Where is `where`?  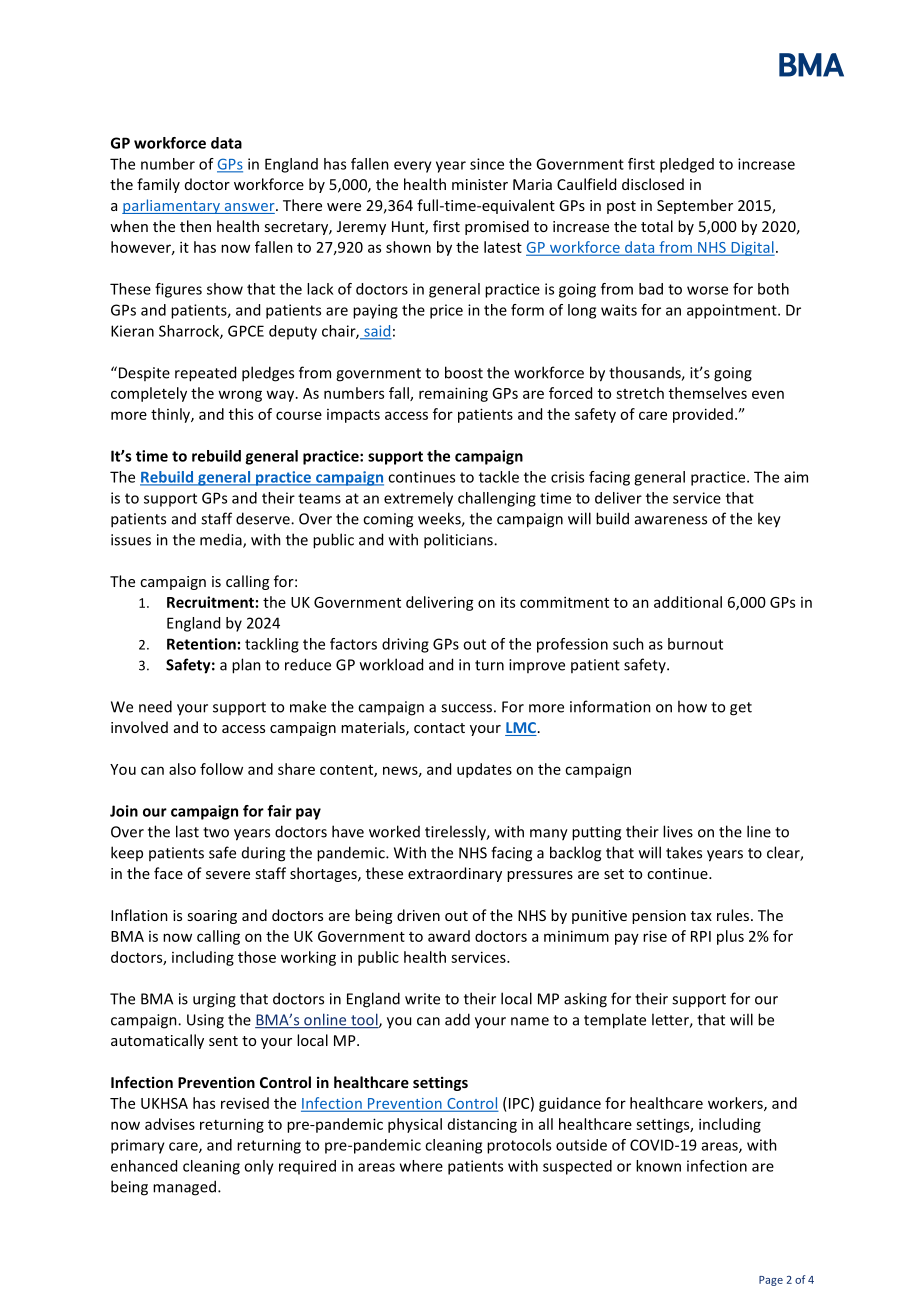
where is located at coordinates (421, 1166).
